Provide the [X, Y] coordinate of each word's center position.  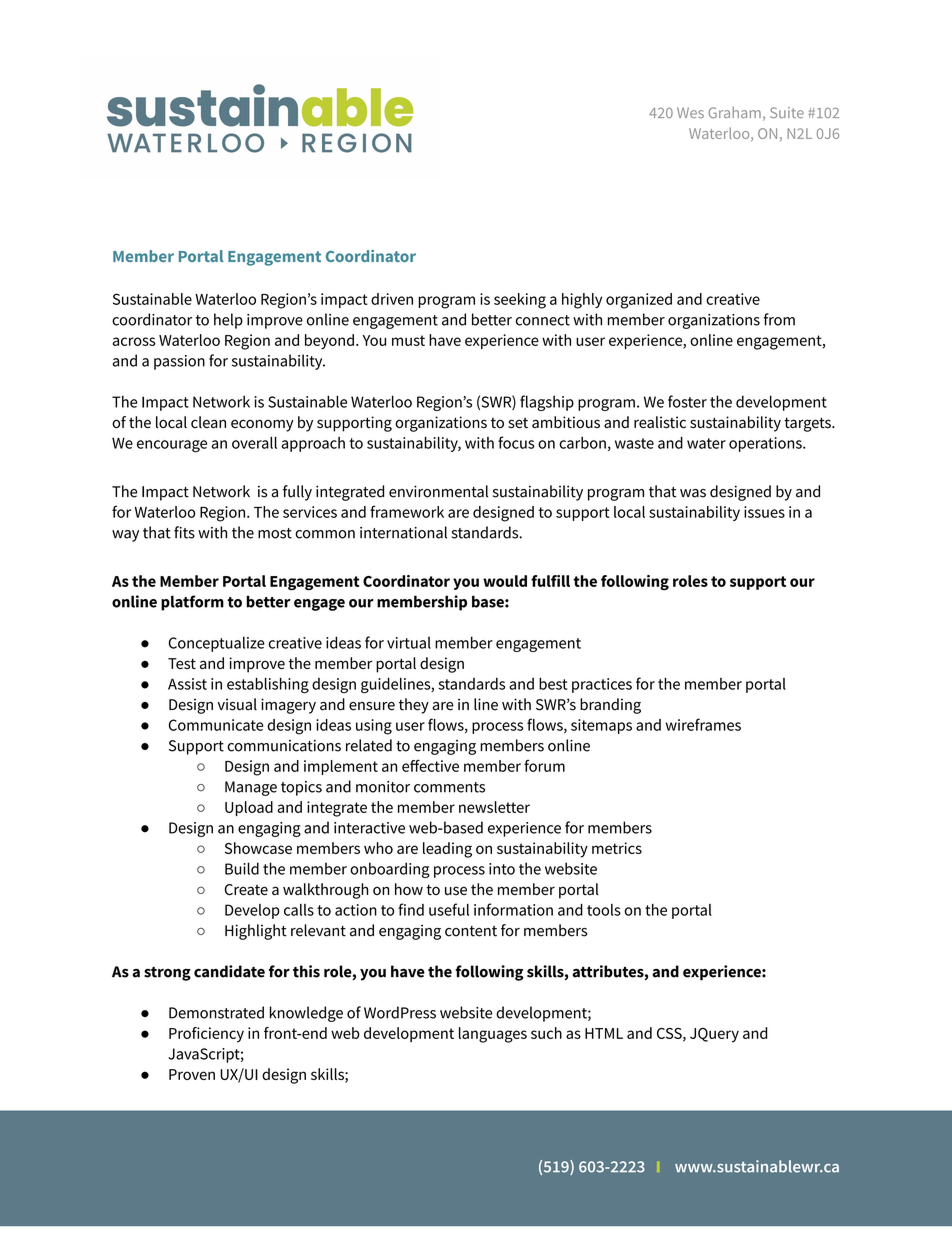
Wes [690, 112]
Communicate [216, 725]
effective [430, 765]
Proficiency [206, 1035]
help [228, 321]
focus [516, 442]
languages [493, 1035]
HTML [604, 1033]
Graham [734, 112]
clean [208, 422]
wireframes [703, 724]
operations [766, 444]
